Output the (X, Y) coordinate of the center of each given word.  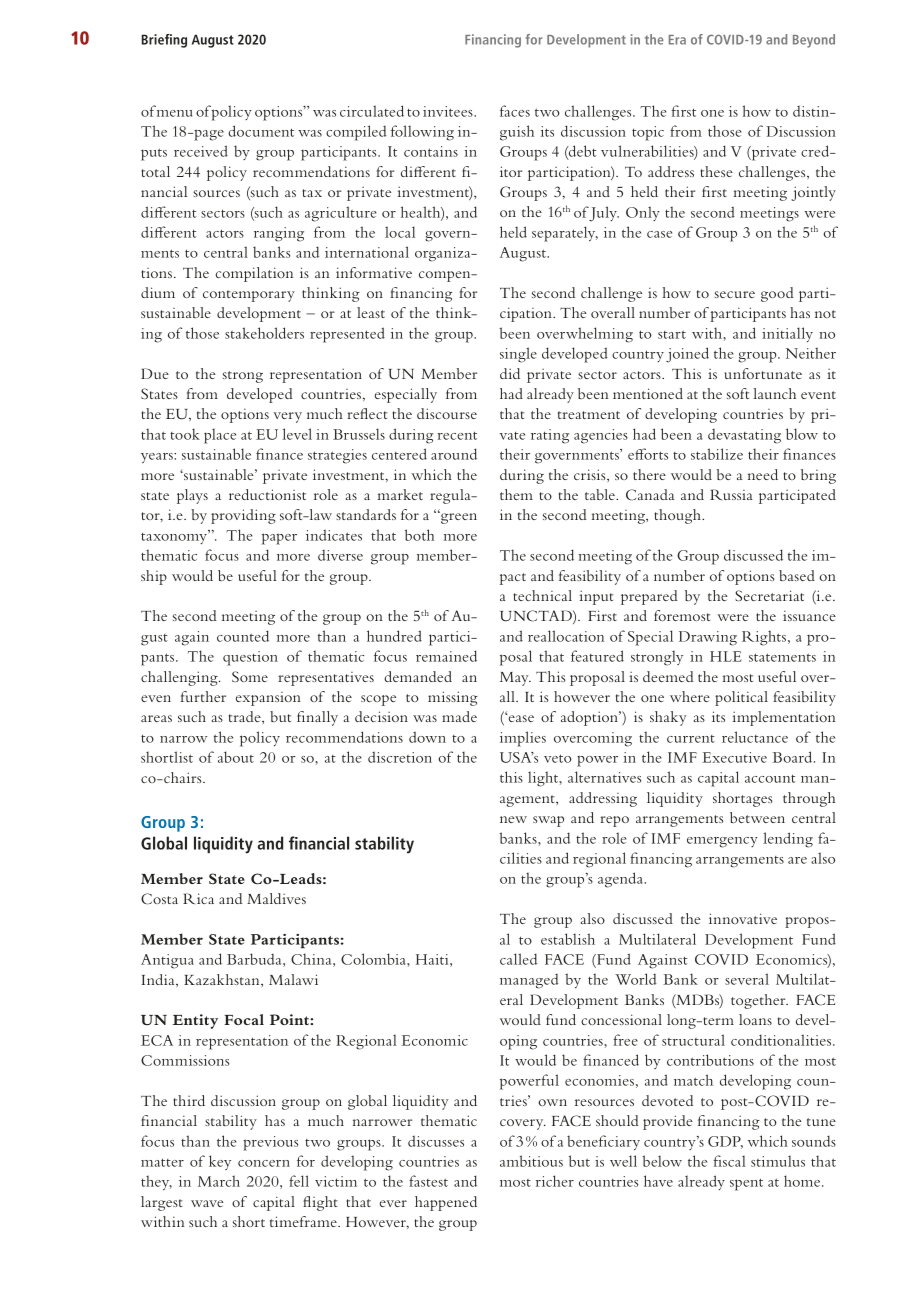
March (219, 1181)
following (422, 133)
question (250, 658)
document (261, 131)
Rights (764, 638)
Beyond (814, 41)
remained (446, 656)
